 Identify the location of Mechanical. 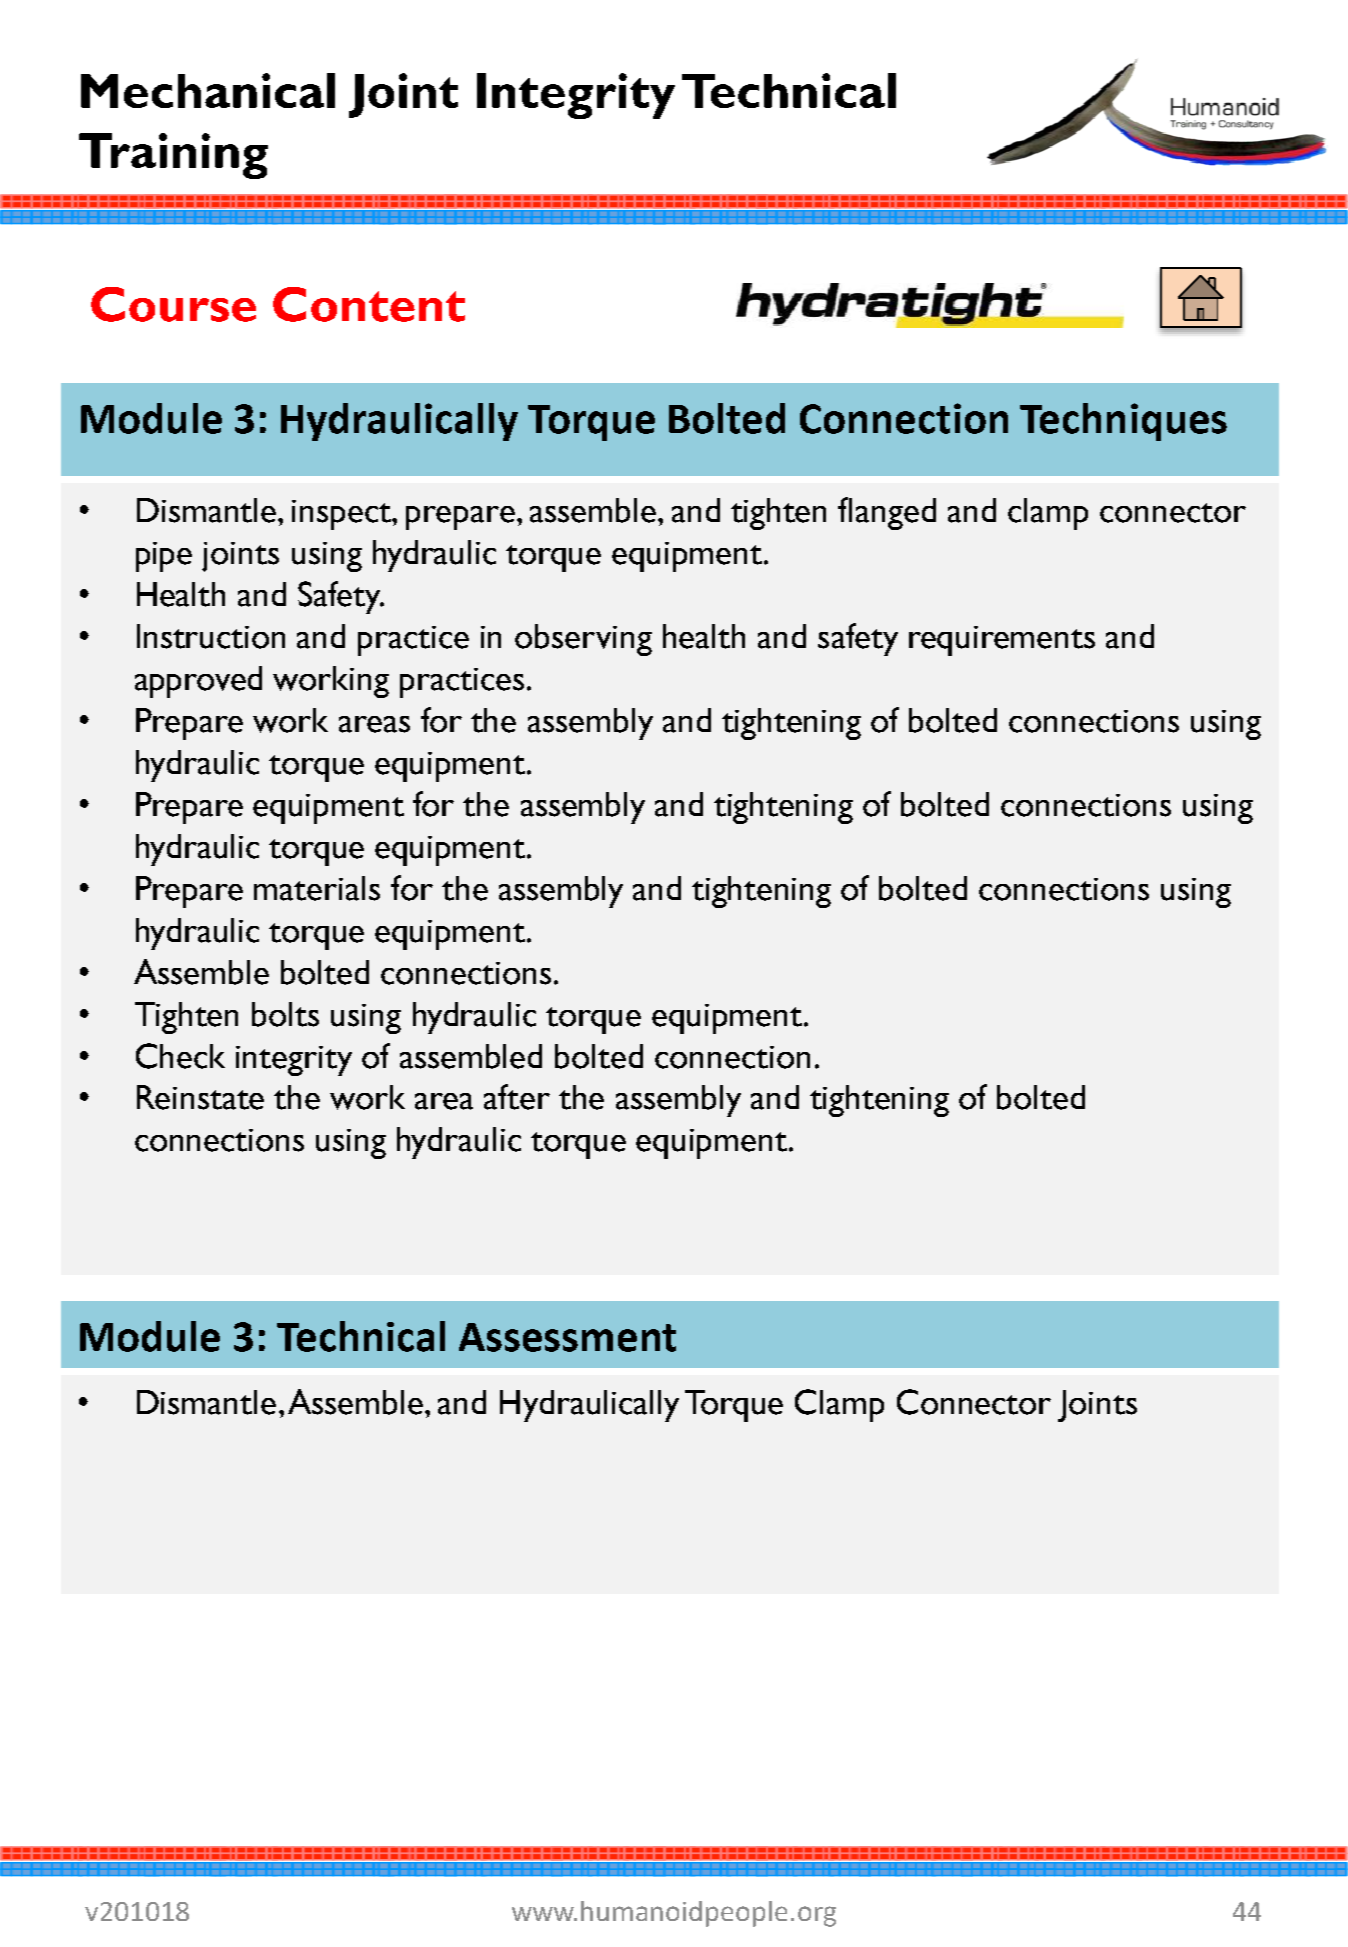
(208, 90).
